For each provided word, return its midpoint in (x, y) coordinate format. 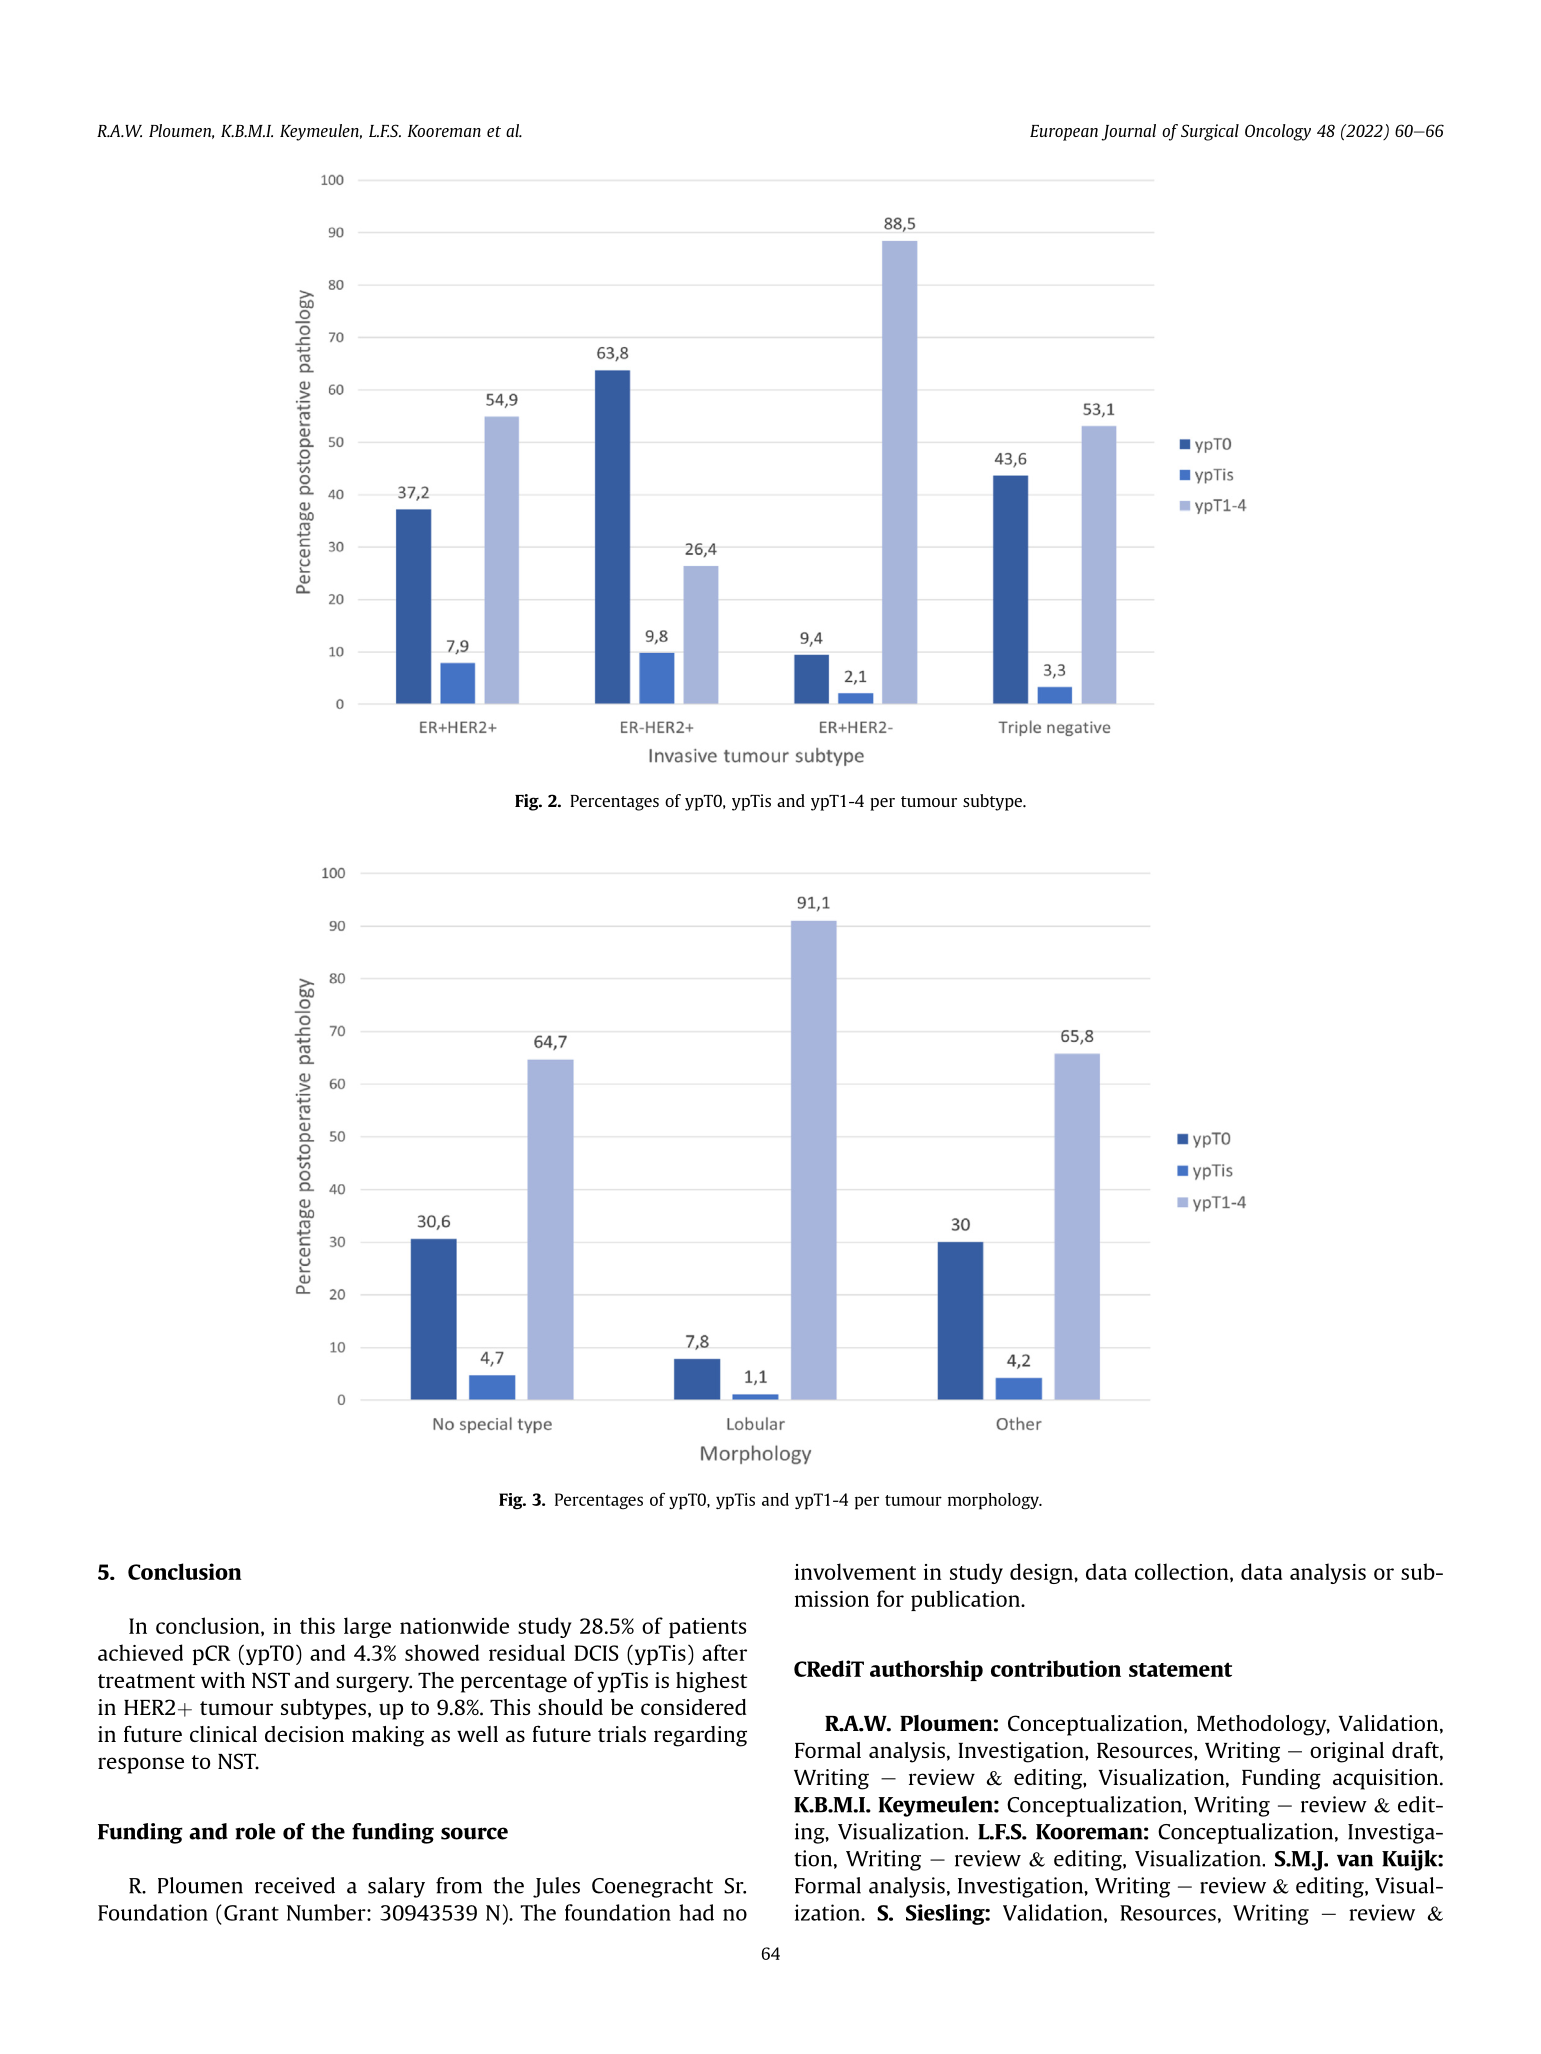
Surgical (1210, 132)
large (367, 1627)
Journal (1128, 132)
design (1042, 1573)
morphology (994, 1501)
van (1355, 1860)
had (696, 1912)
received (295, 1885)
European (1064, 133)
